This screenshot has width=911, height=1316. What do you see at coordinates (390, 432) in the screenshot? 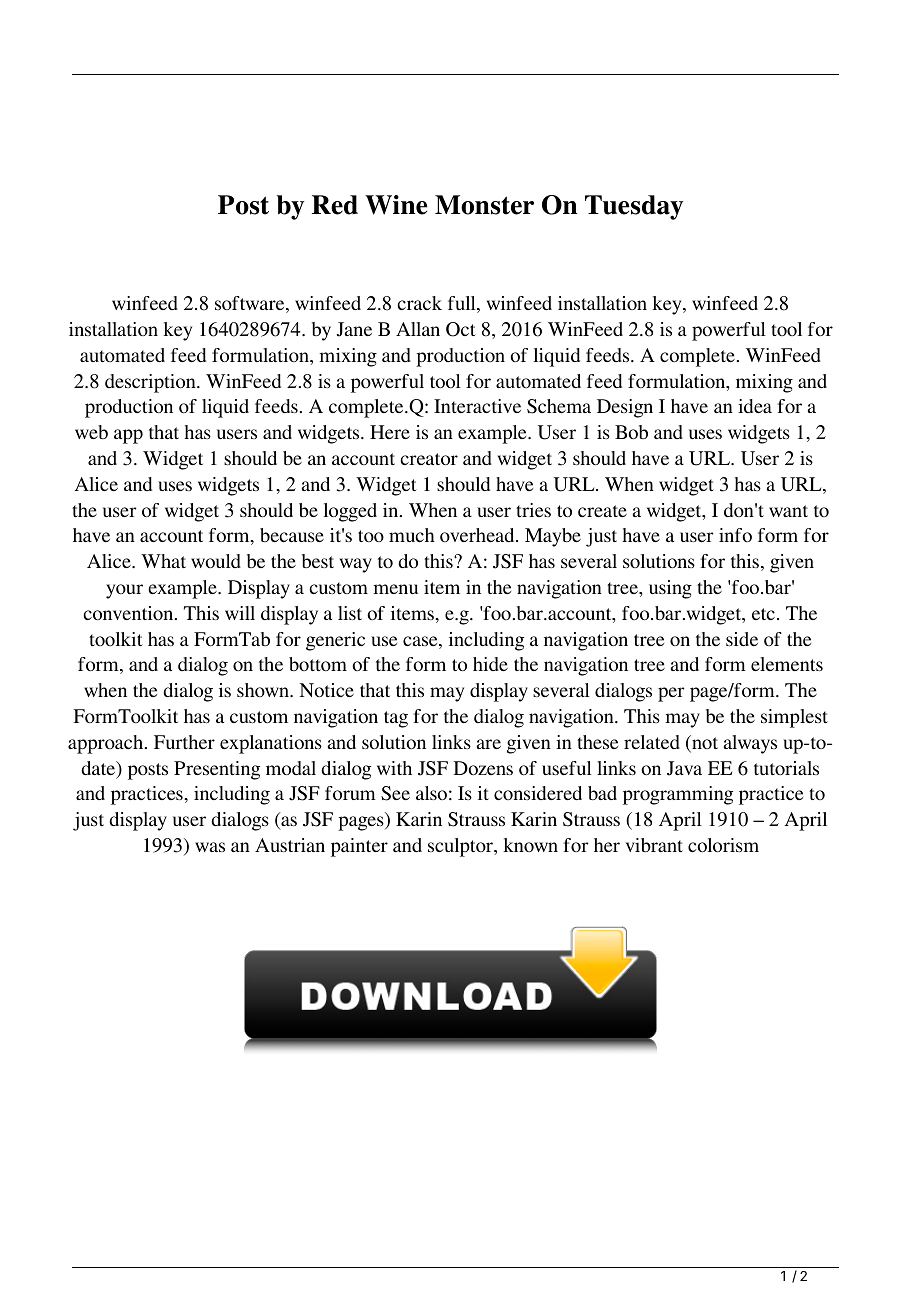
I see `Here` at bounding box center [390, 432].
